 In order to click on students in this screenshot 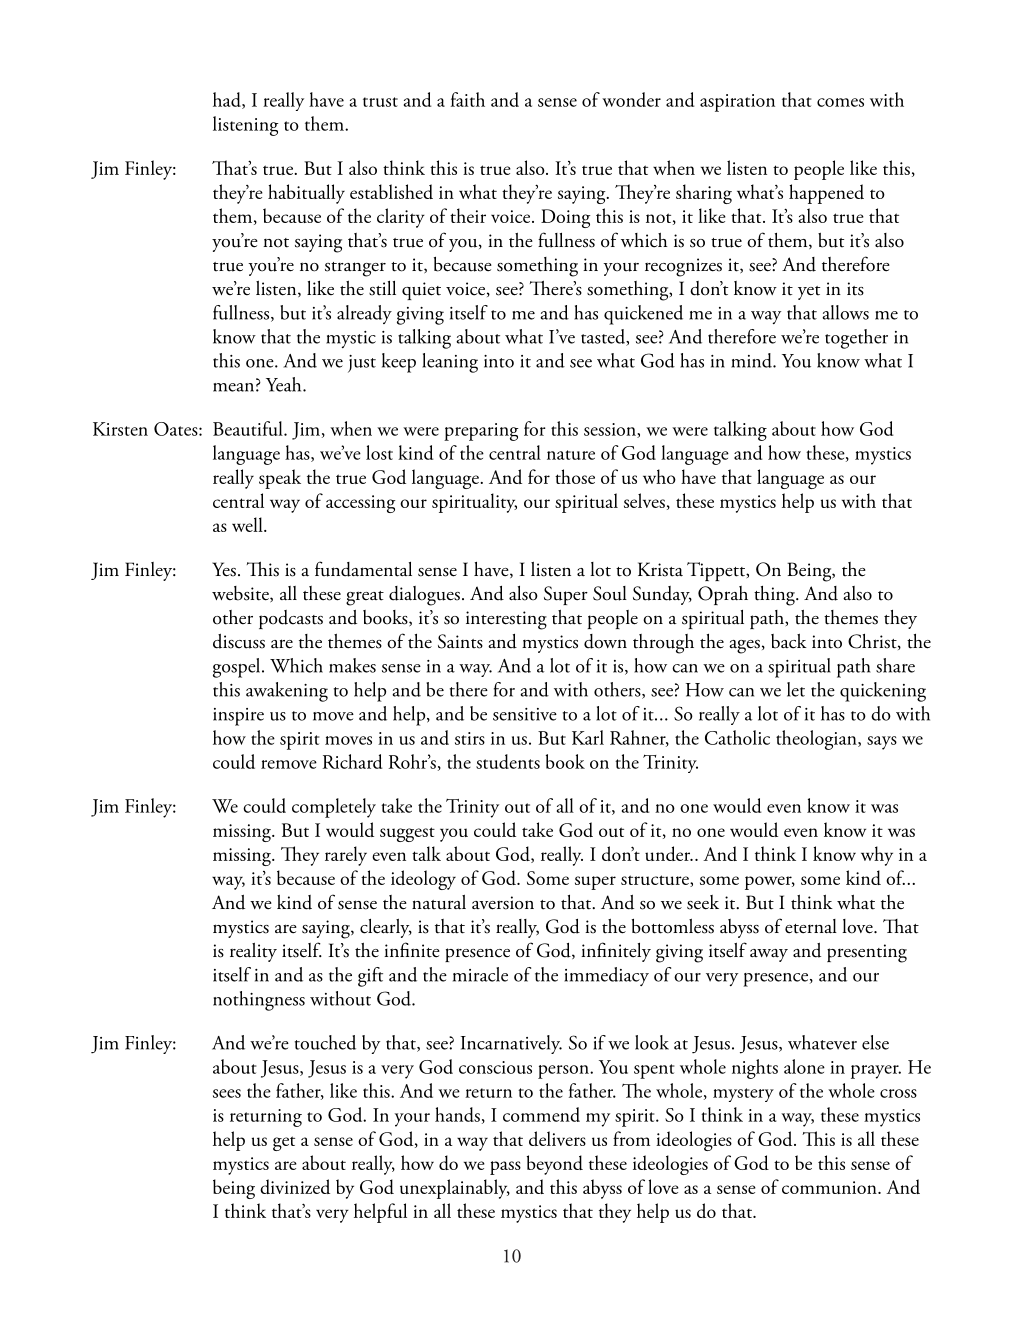, I will do `click(508, 761)`.
